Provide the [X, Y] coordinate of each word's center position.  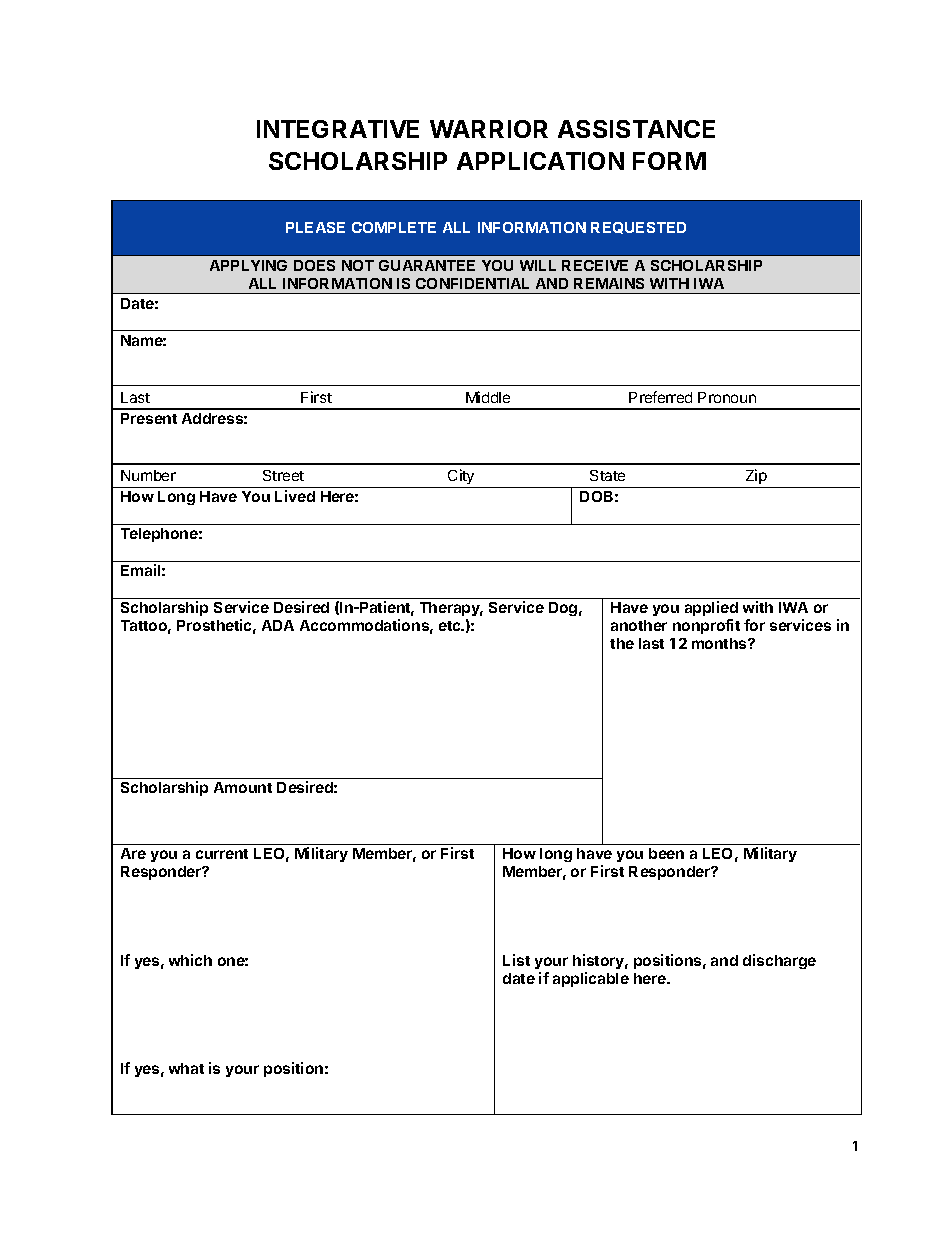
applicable [591, 979]
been [666, 853]
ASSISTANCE [636, 129]
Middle [488, 397]
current [222, 854]
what [186, 1068]
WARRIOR [489, 129]
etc [451, 626]
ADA [278, 625]
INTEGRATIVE [338, 129]
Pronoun [727, 397]
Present [149, 418]
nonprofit [706, 626]
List [516, 960]
